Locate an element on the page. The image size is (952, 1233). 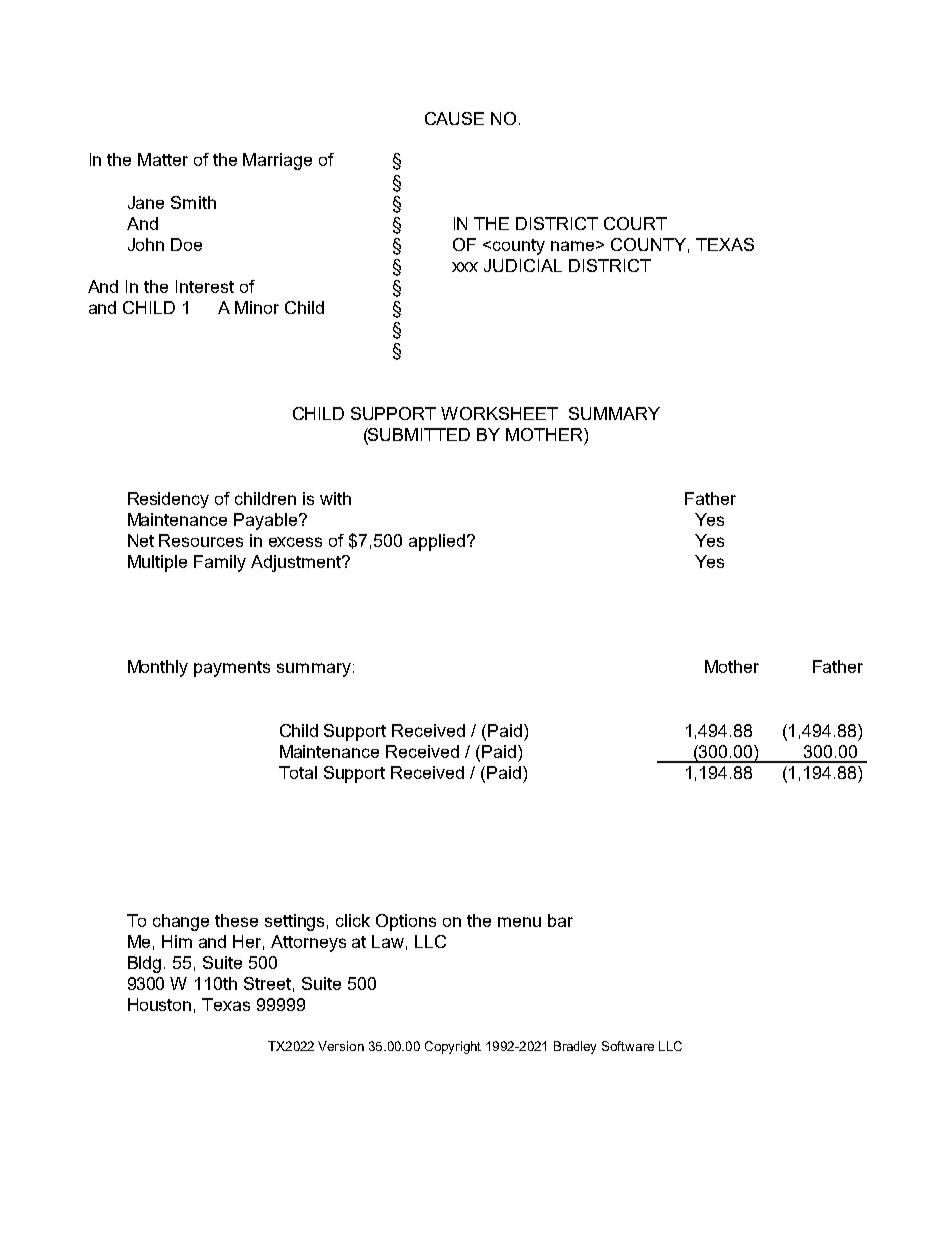
Version is located at coordinates (341, 1046).
